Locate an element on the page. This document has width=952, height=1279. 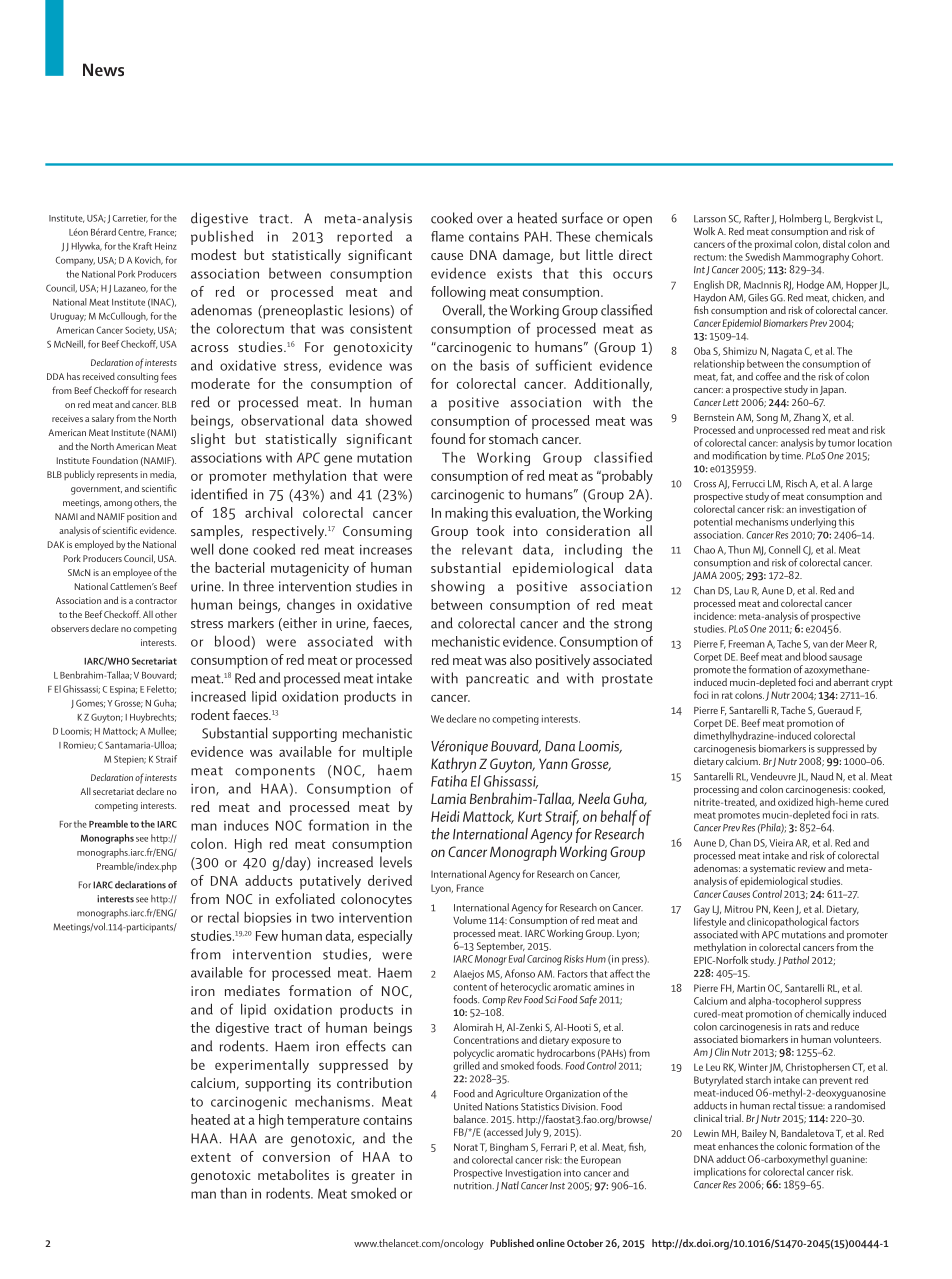
News is located at coordinates (103, 69).
